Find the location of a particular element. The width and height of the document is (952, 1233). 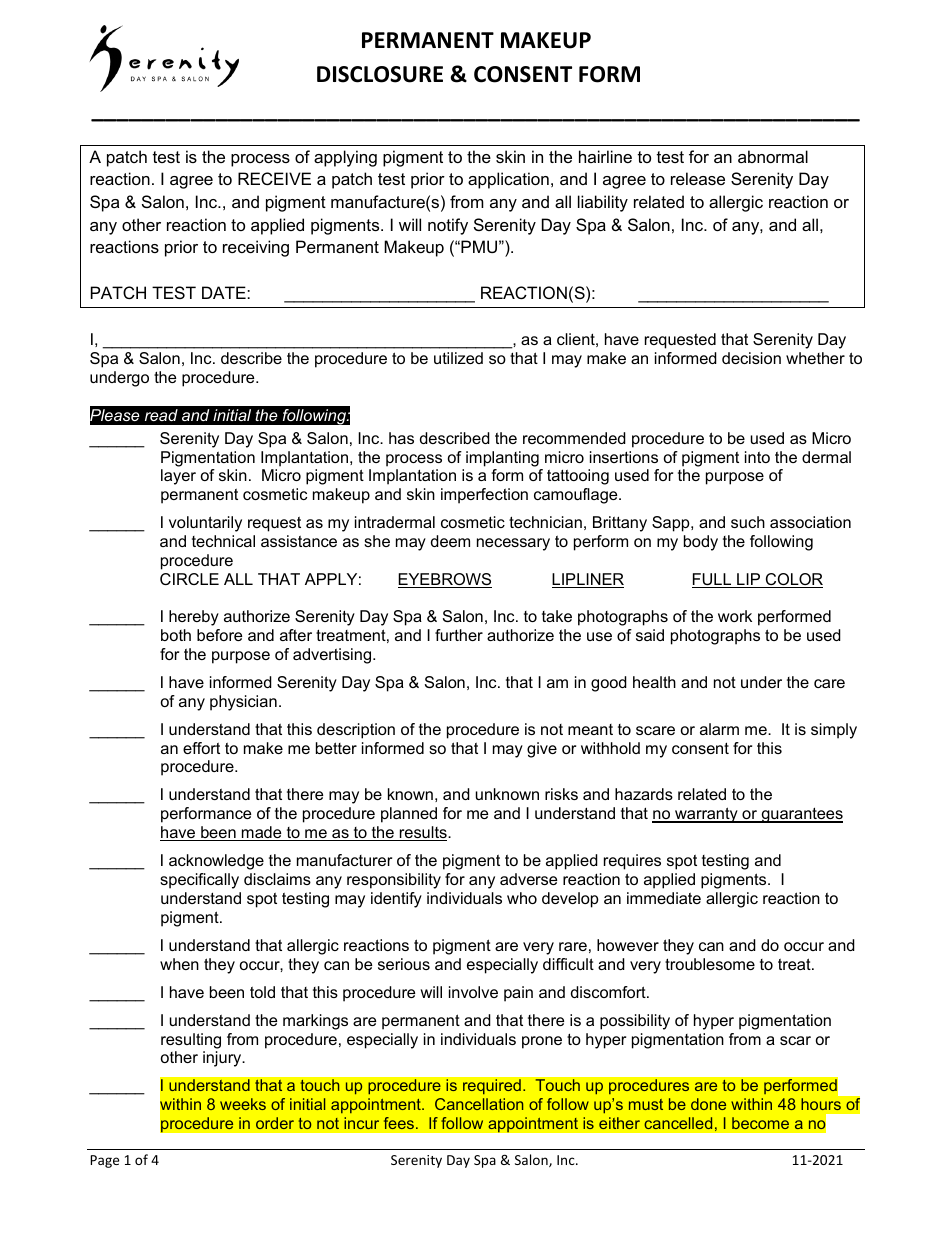

DISCLOSURE is located at coordinates (380, 74).
